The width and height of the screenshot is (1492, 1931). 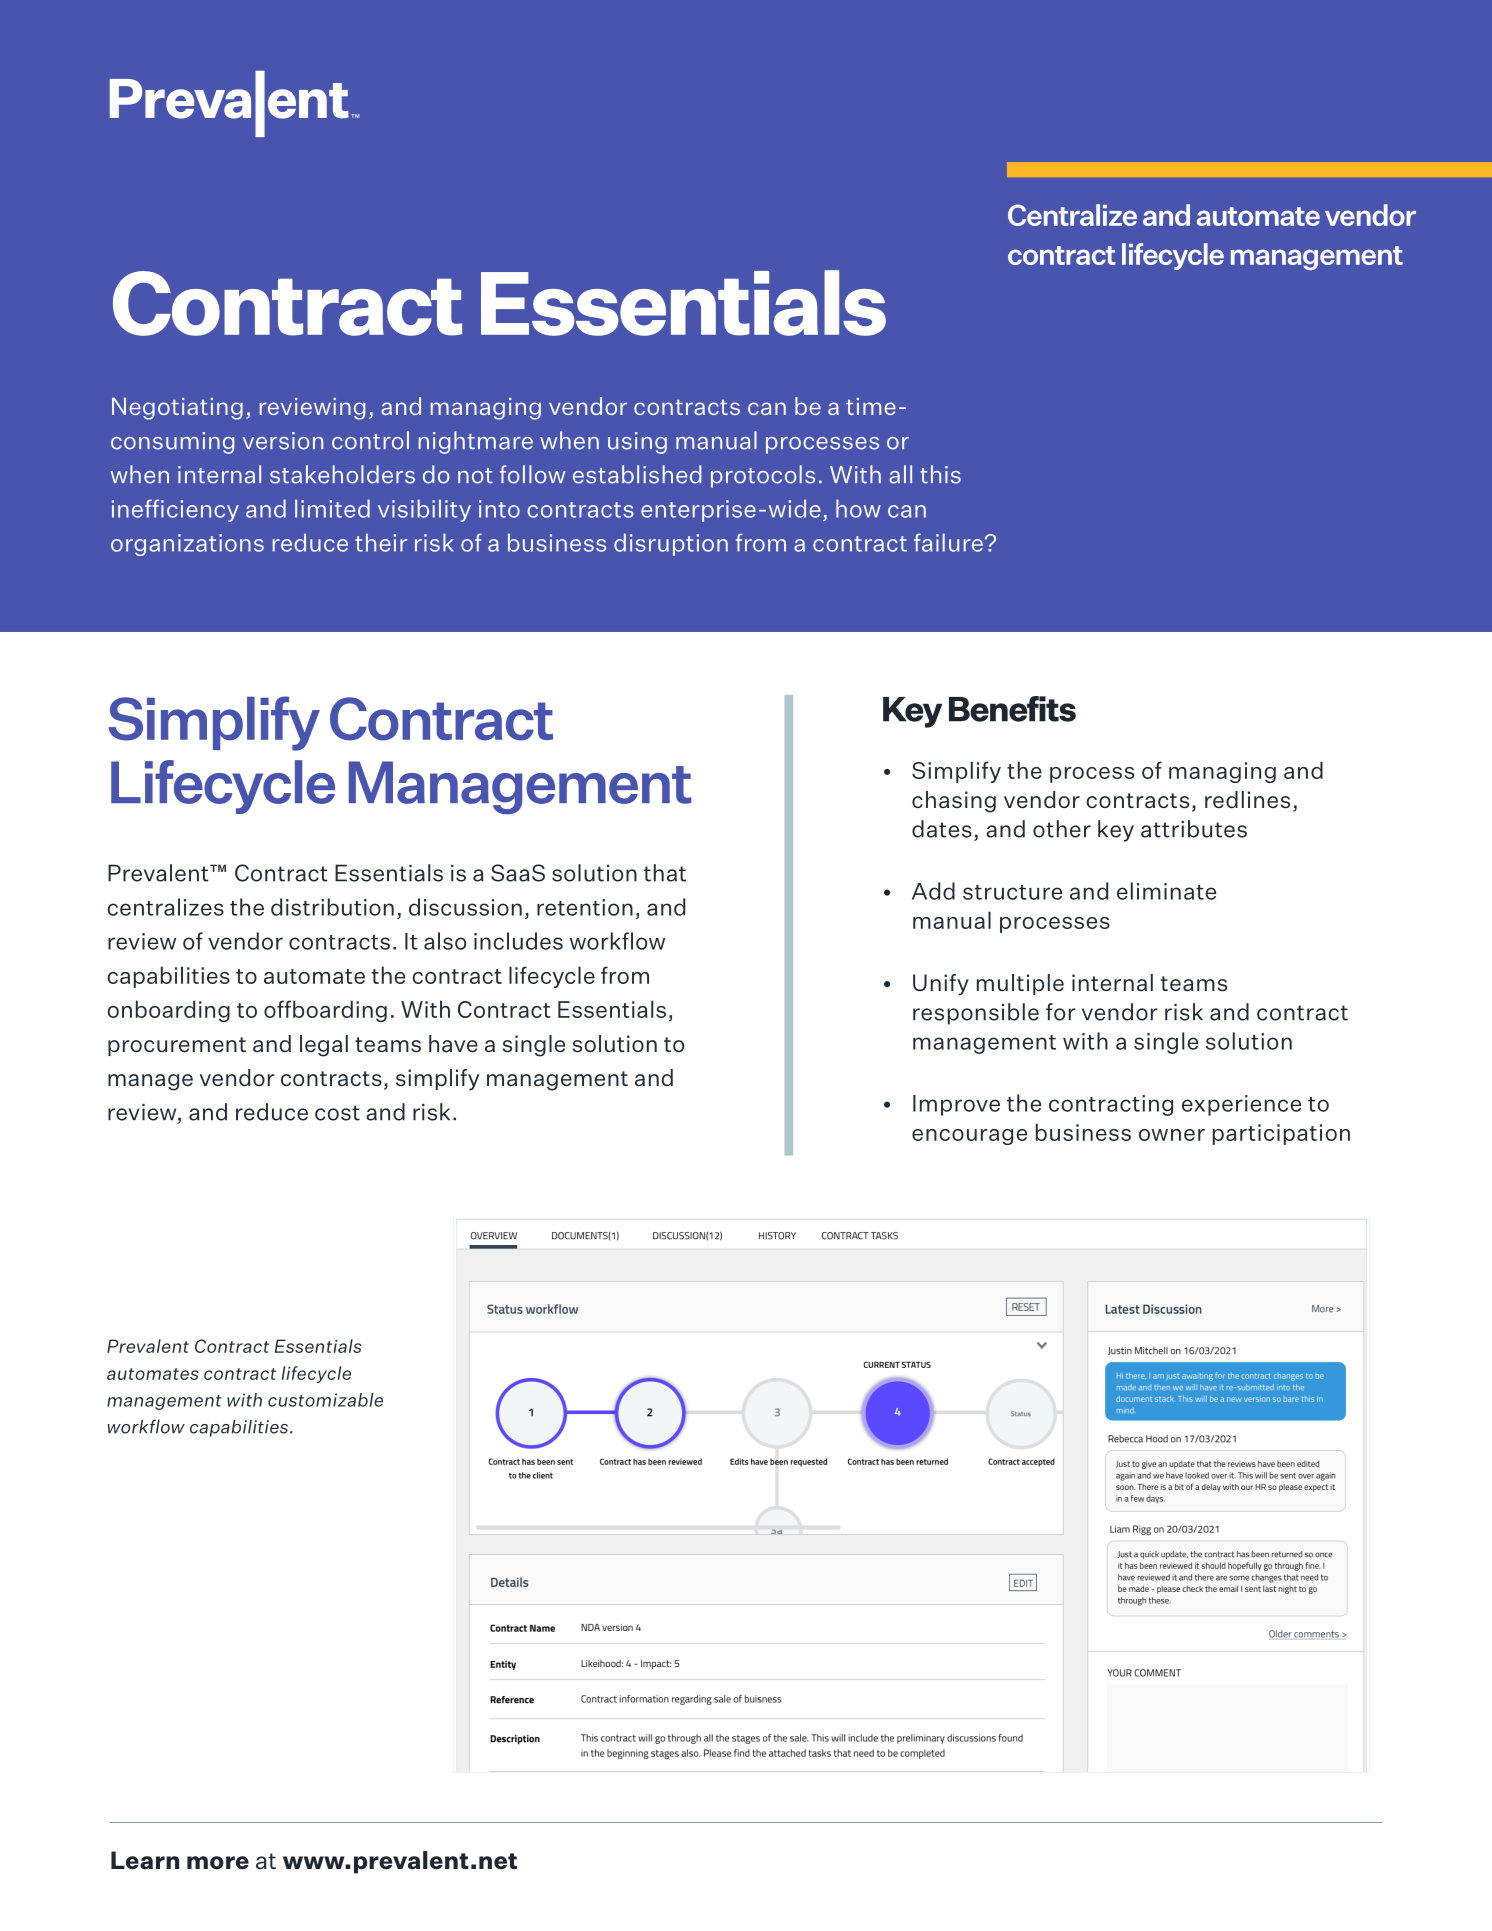 What do you see at coordinates (342, 474) in the screenshot?
I see `stakeholders` at bounding box center [342, 474].
